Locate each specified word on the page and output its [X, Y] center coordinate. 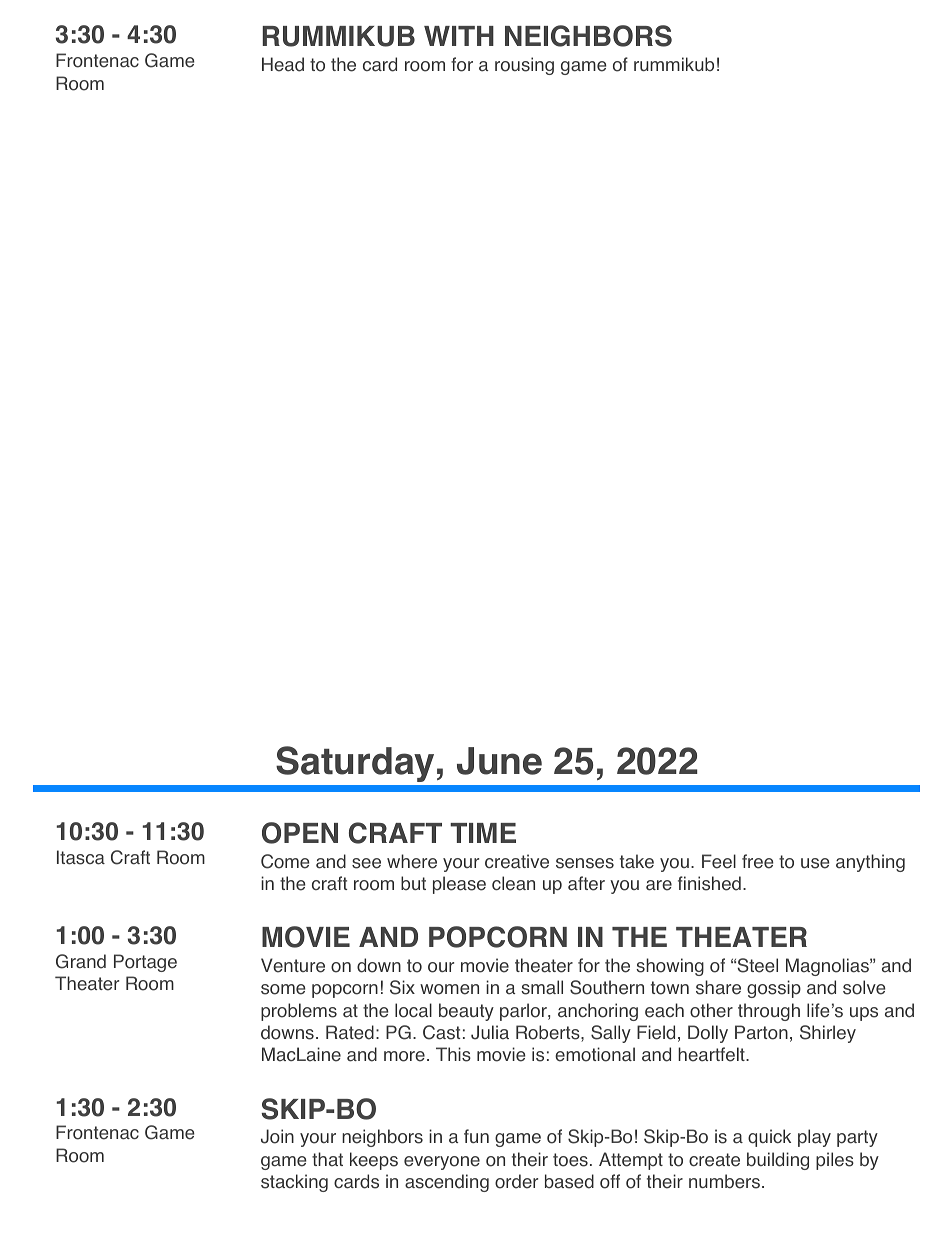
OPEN [300, 833]
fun [476, 1136]
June [499, 761]
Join [277, 1136]
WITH [459, 36]
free [758, 861]
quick [769, 1138]
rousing [524, 66]
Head [283, 64]
